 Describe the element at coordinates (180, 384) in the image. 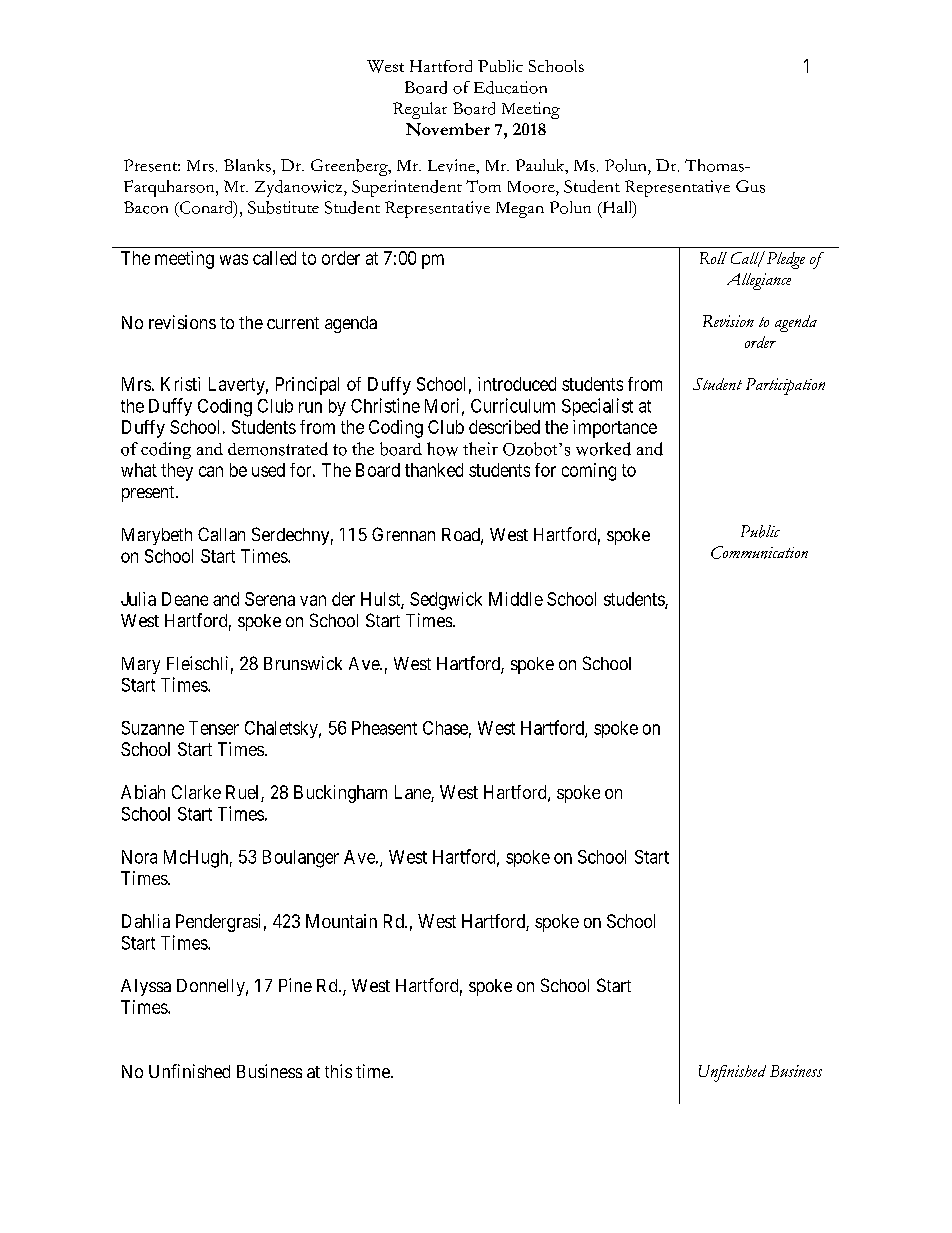

I see `Kristi` at that location.
